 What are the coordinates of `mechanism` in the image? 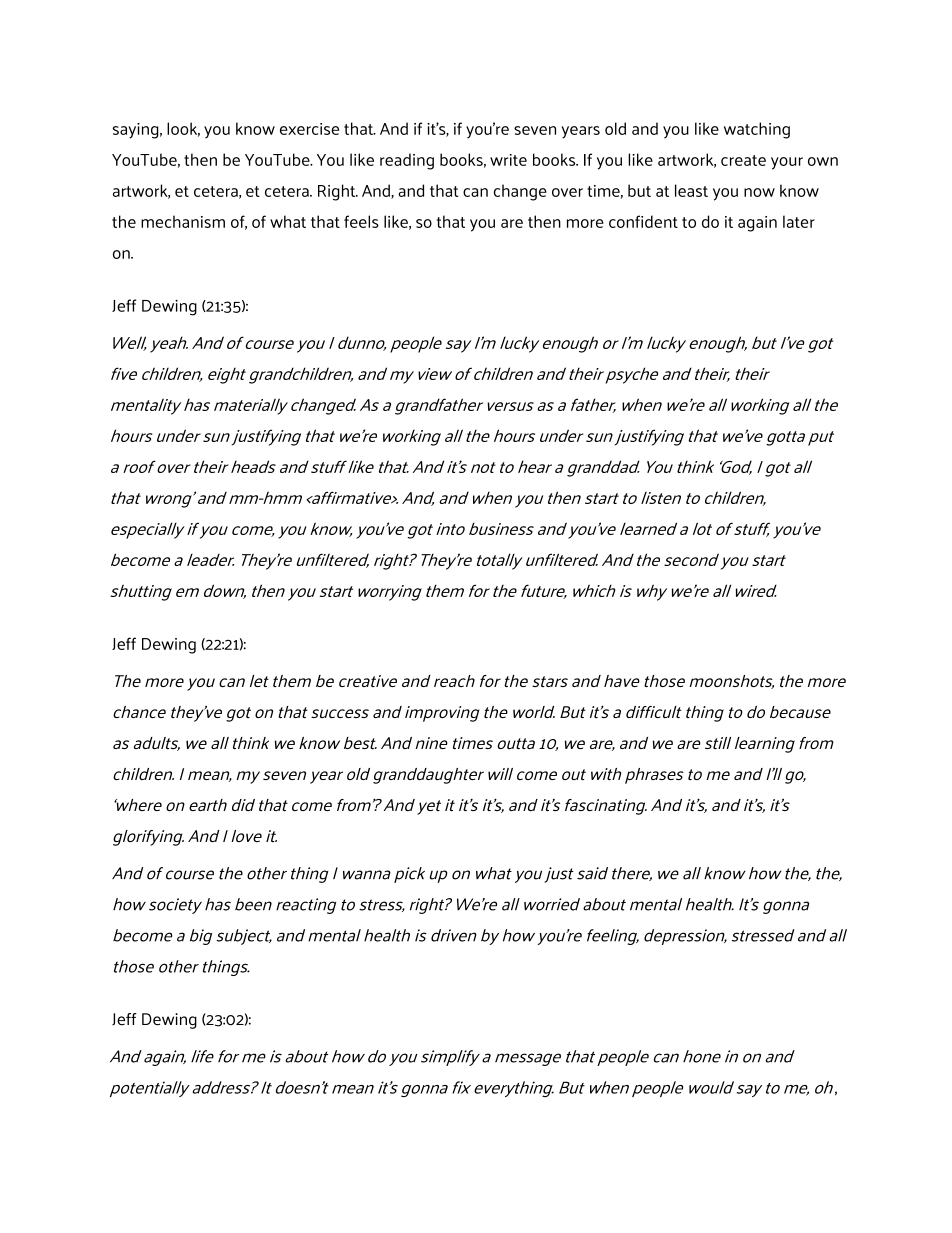 It's located at (183, 221).
